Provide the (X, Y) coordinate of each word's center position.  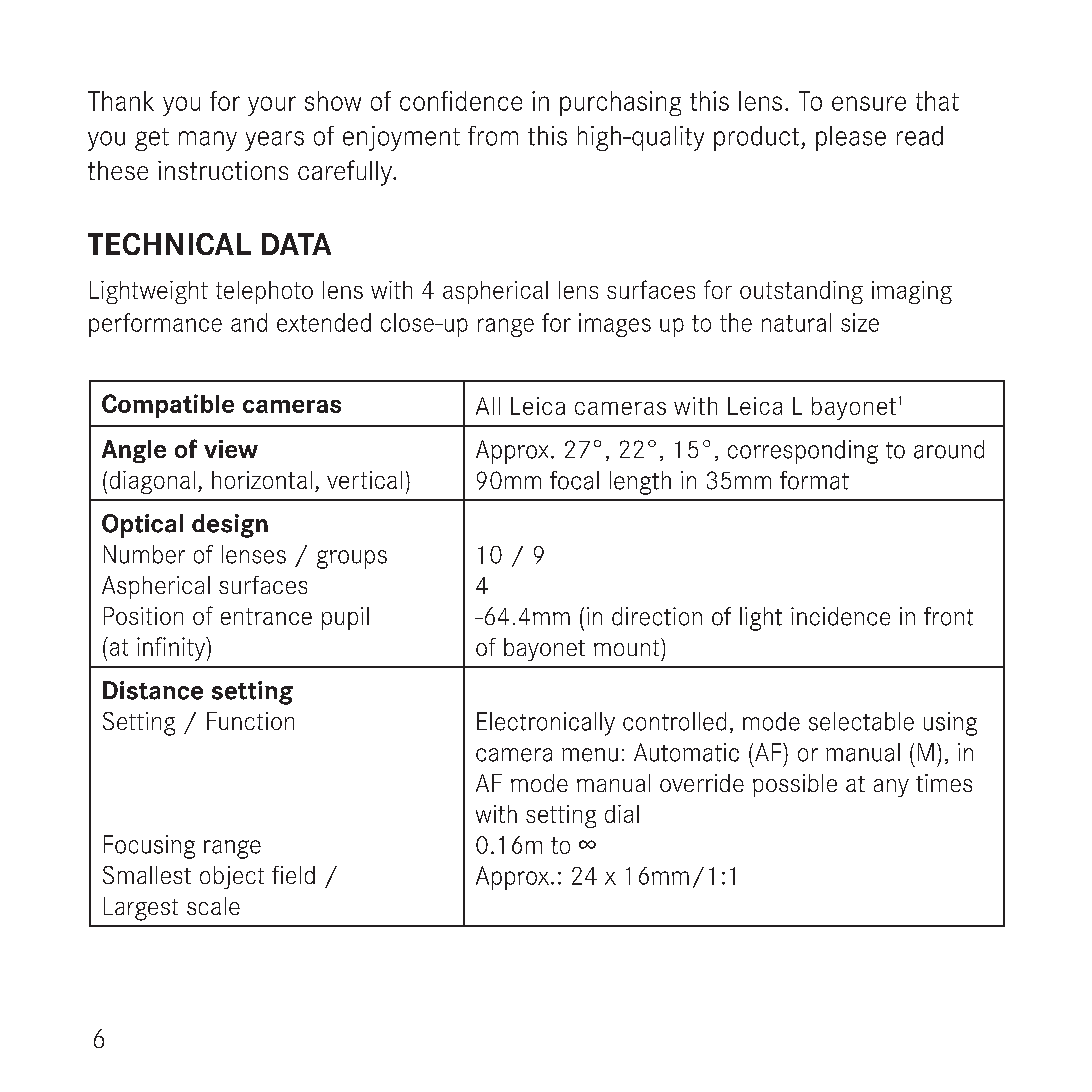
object (232, 877)
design (230, 526)
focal (574, 480)
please (851, 138)
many (208, 141)
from (493, 136)
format (814, 480)
